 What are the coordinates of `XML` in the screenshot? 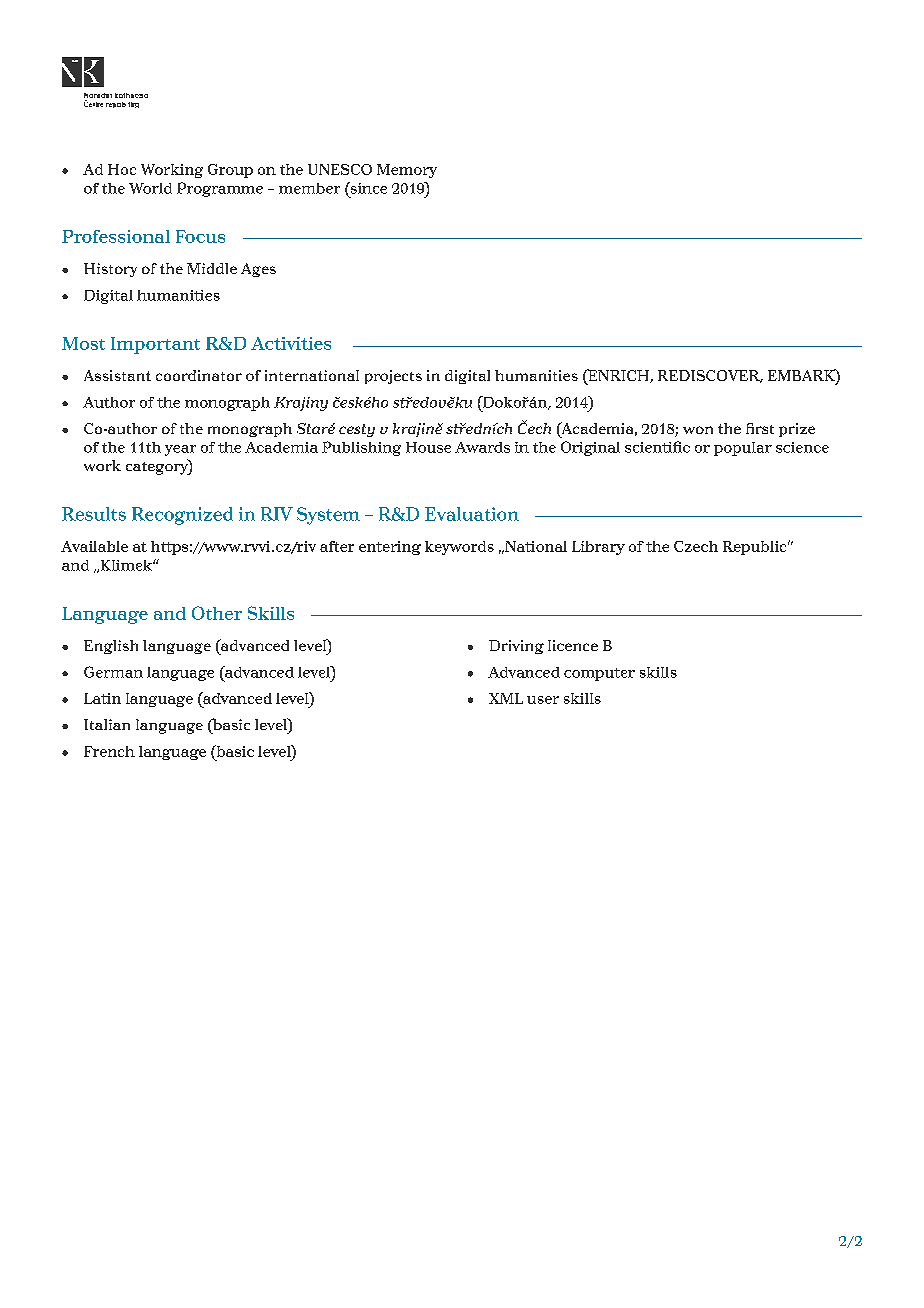 It's located at (506, 698).
